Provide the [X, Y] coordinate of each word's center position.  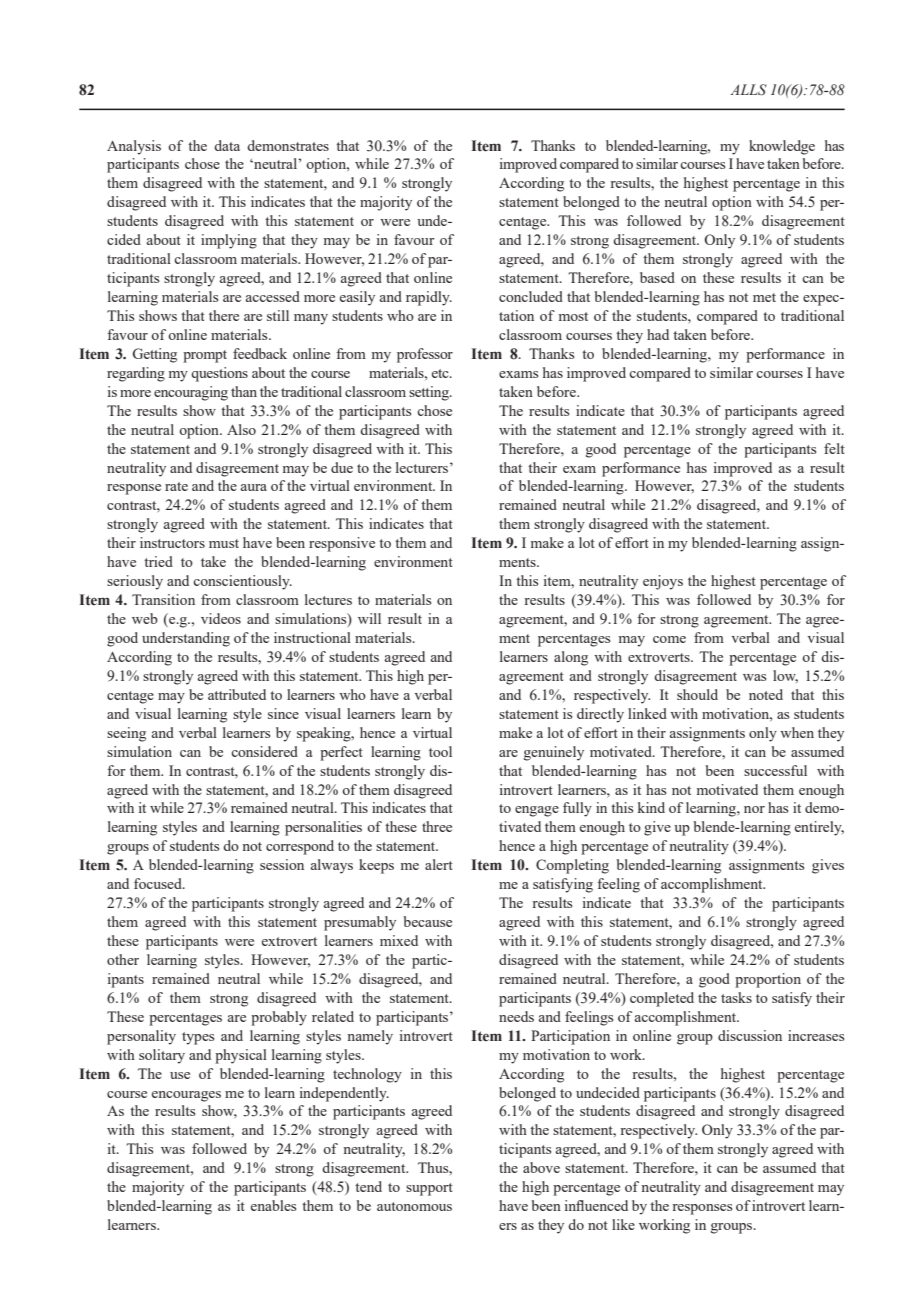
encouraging [191, 393]
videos [221, 618]
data [227, 145]
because [428, 921]
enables [273, 1205]
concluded [531, 296]
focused [159, 883]
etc [441, 373]
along [571, 658]
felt [834, 448]
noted [766, 694]
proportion [768, 980]
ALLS [748, 90]
